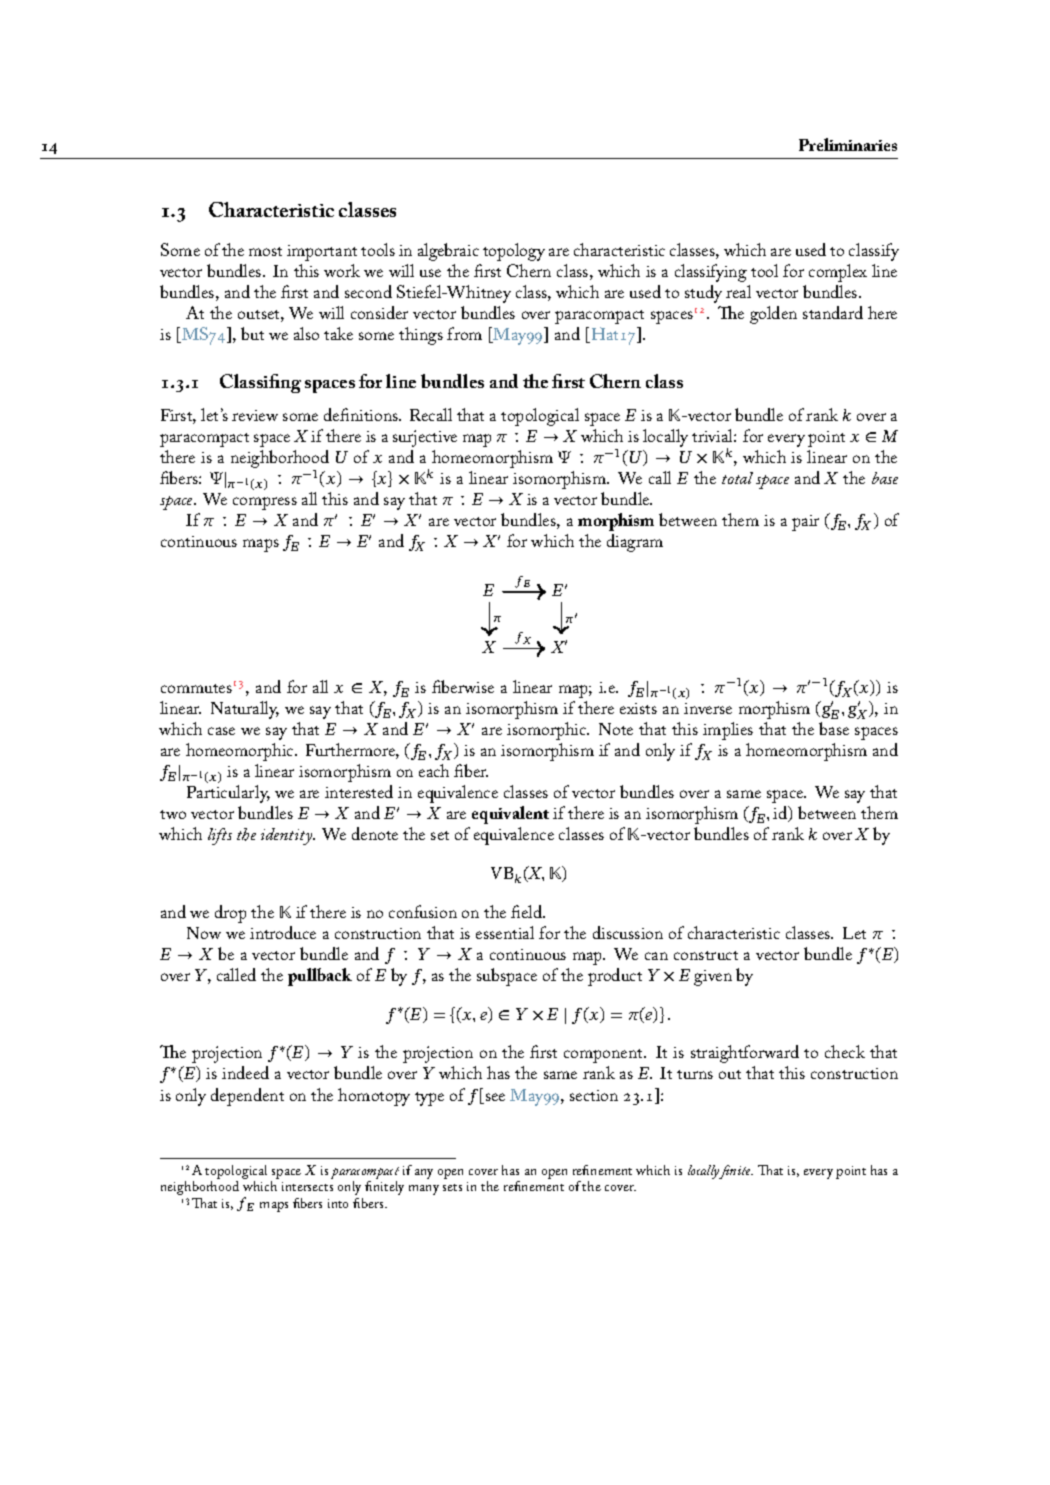 This screenshot has width=1050, height=1485. I want to click on given, so click(713, 978).
